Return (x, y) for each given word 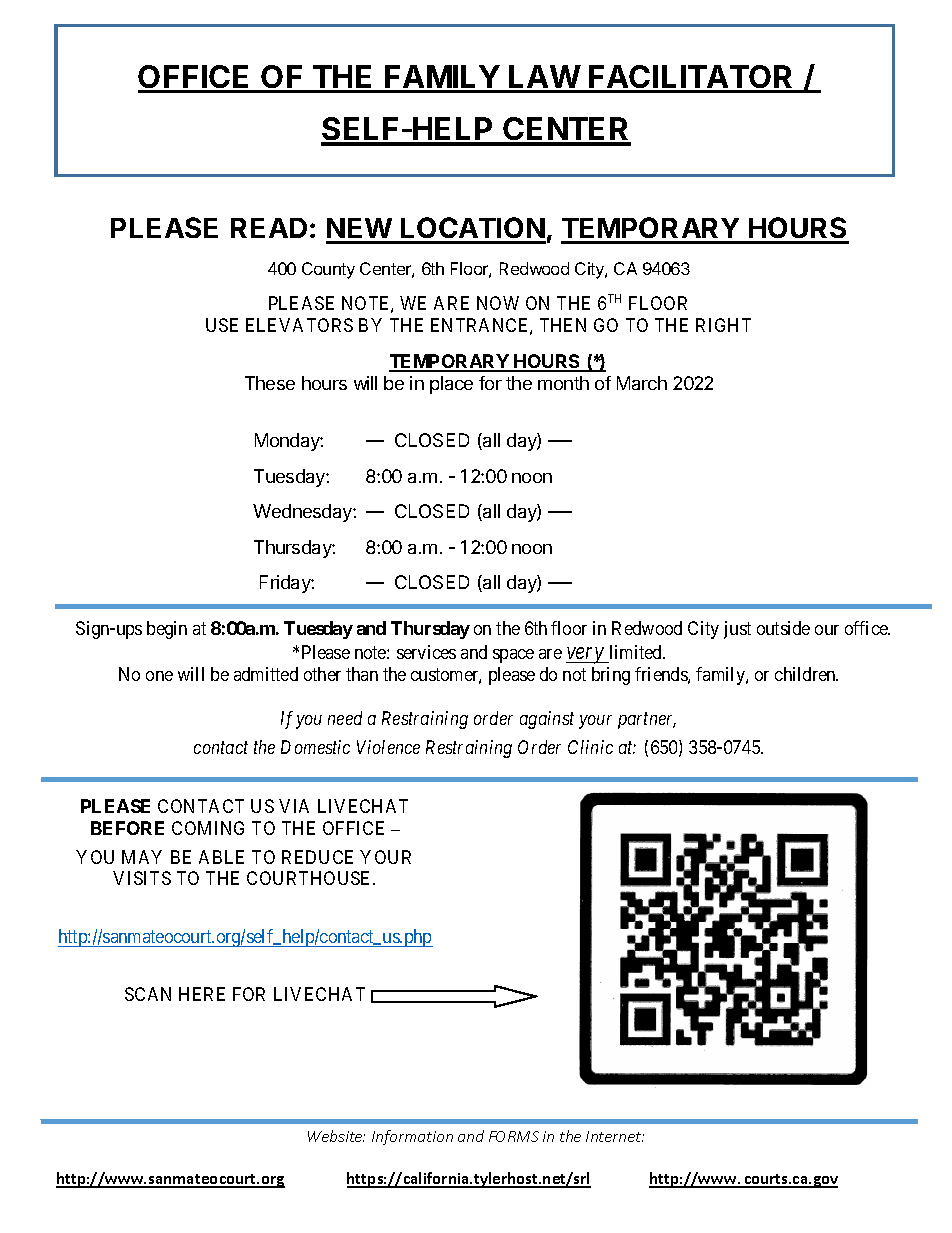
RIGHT (723, 325)
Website (336, 1136)
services (426, 652)
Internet (615, 1136)
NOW (498, 303)
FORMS (514, 1136)
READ (269, 228)
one (159, 676)
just (737, 630)
